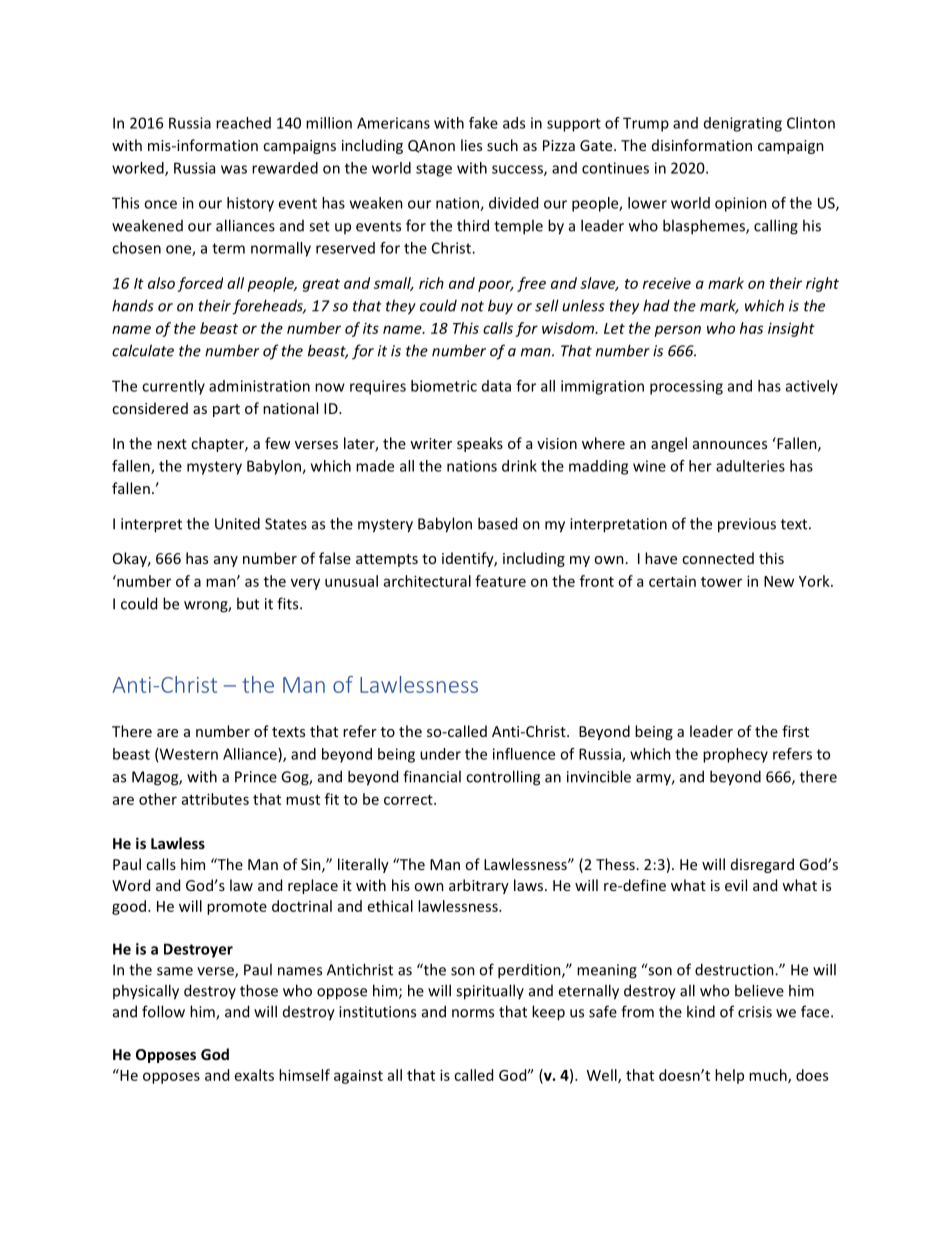  What do you see at coordinates (729, 1076) in the page?
I see `help` at bounding box center [729, 1076].
